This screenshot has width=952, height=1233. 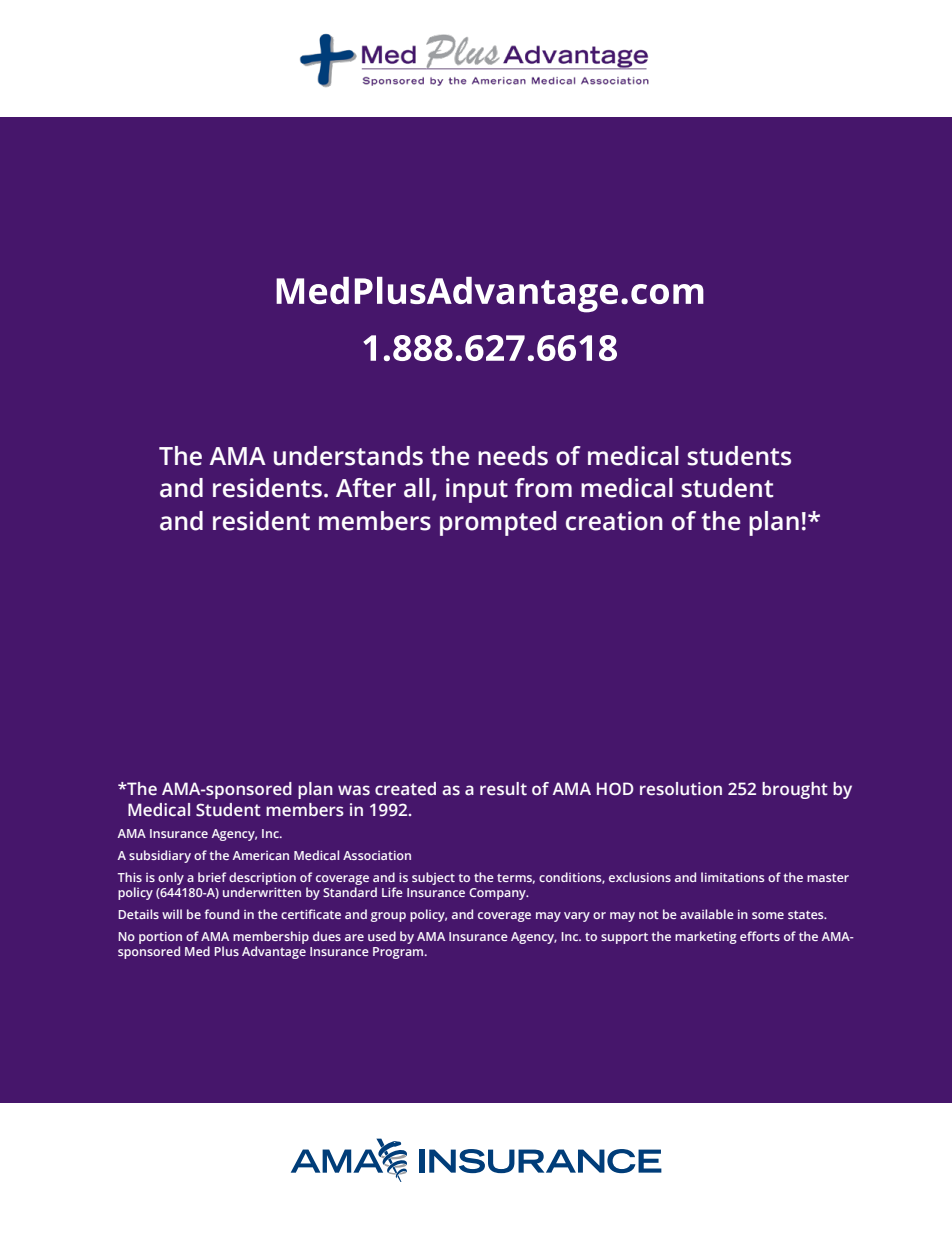 What do you see at coordinates (348, 456) in the screenshot?
I see `understands` at bounding box center [348, 456].
